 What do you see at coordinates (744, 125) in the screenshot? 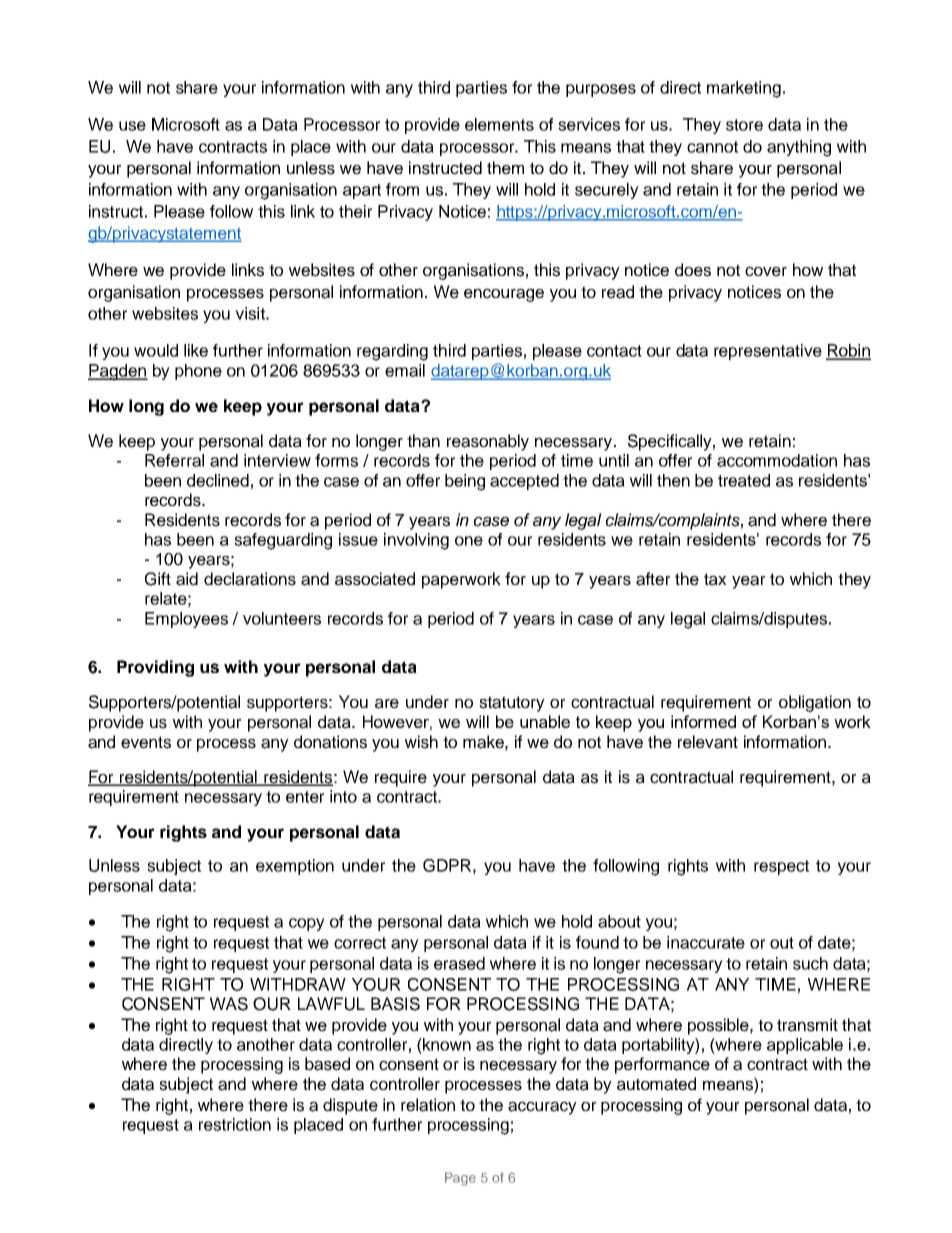
I see `store` at bounding box center [744, 125].
